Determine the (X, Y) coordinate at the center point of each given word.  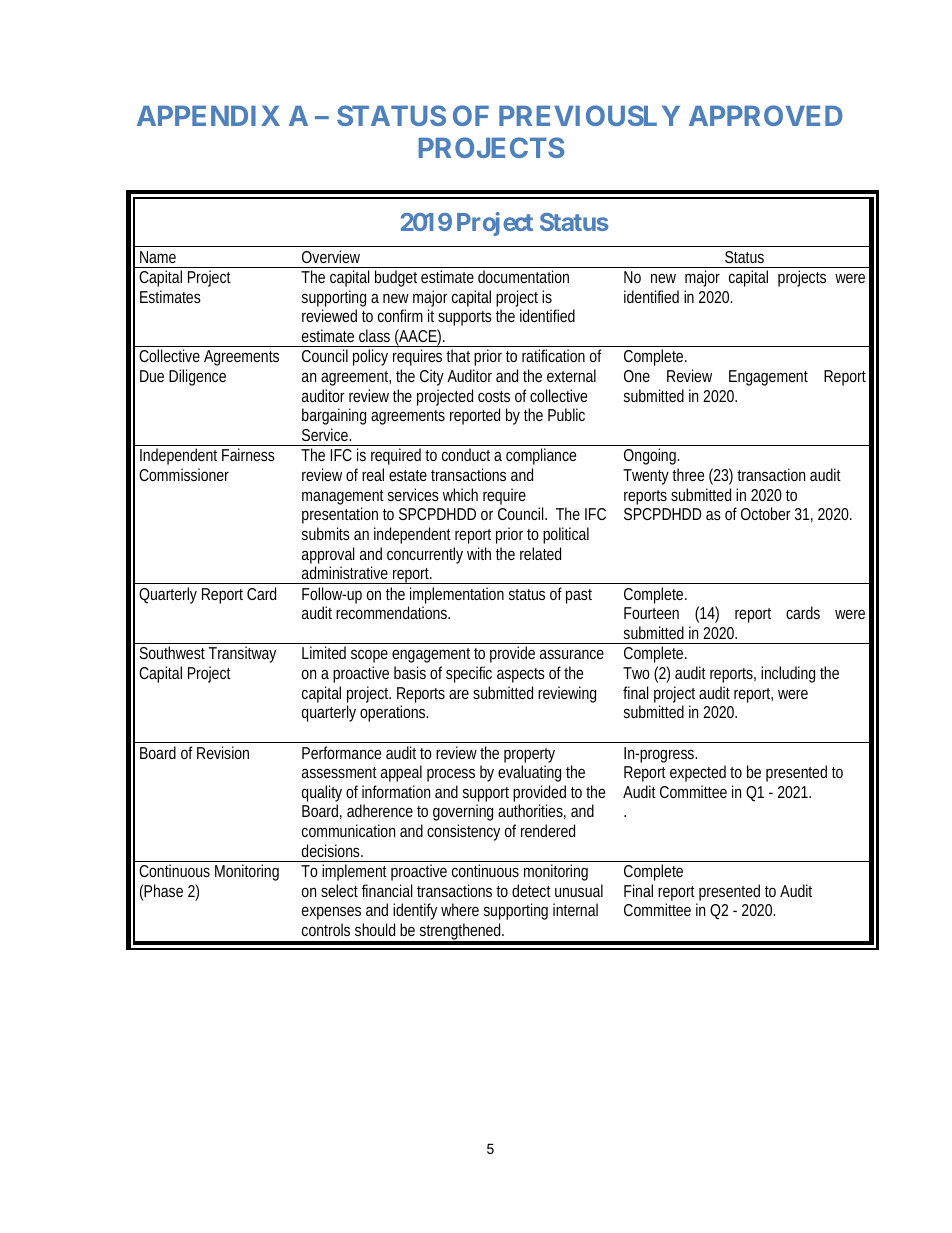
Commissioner (184, 474)
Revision (223, 752)
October (766, 513)
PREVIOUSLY (589, 115)
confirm (400, 315)
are (459, 694)
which (460, 494)
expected (698, 773)
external (571, 375)
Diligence (197, 377)
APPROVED (766, 115)
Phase (163, 890)
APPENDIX (208, 116)
